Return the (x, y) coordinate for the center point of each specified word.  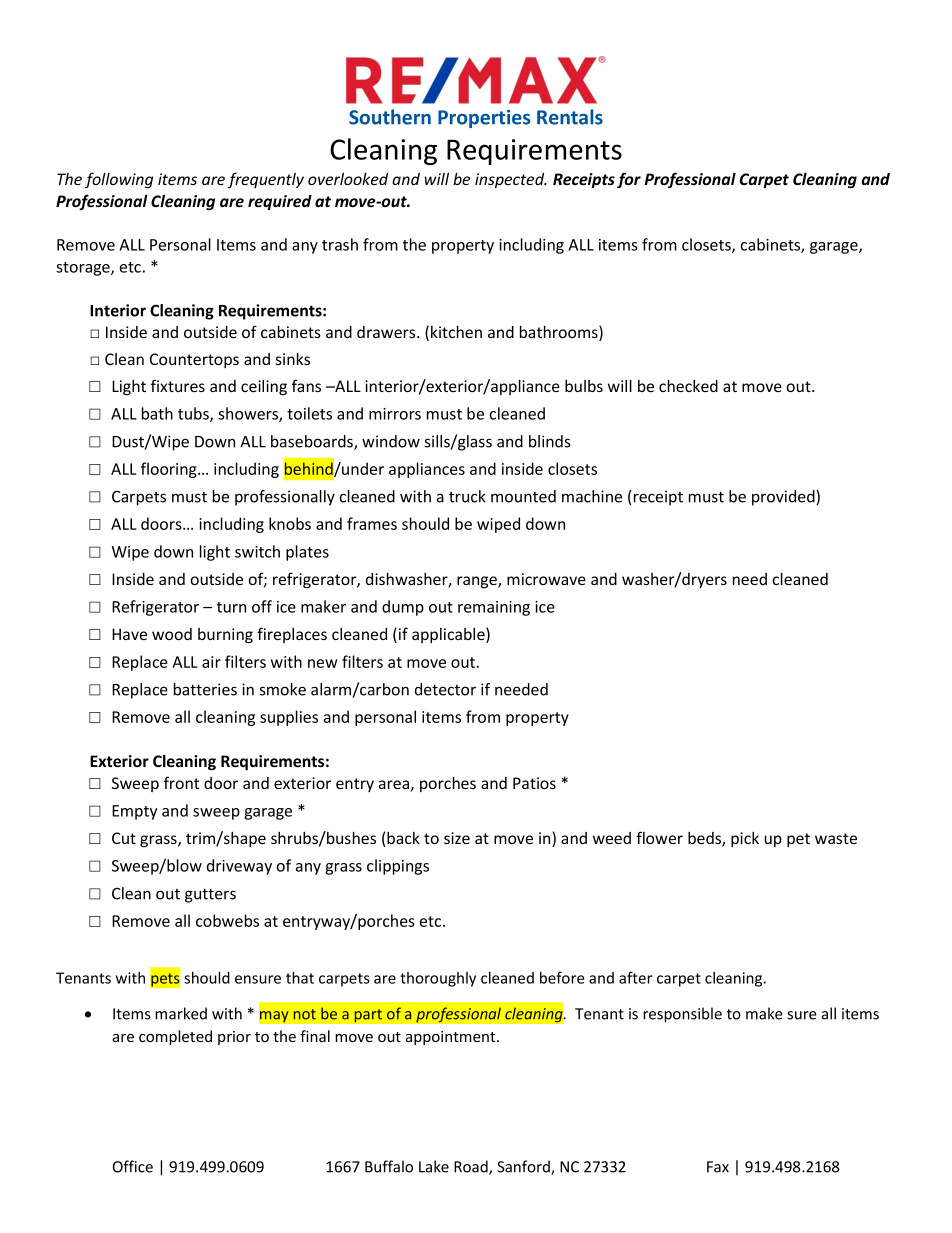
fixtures (178, 385)
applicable (449, 635)
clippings (398, 867)
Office (133, 1166)
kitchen (456, 332)
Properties (484, 119)
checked (688, 386)
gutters (210, 895)
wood (172, 634)
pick (745, 839)
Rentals (570, 117)
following (119, 180)
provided (784, 498)
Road (472, 1167)
